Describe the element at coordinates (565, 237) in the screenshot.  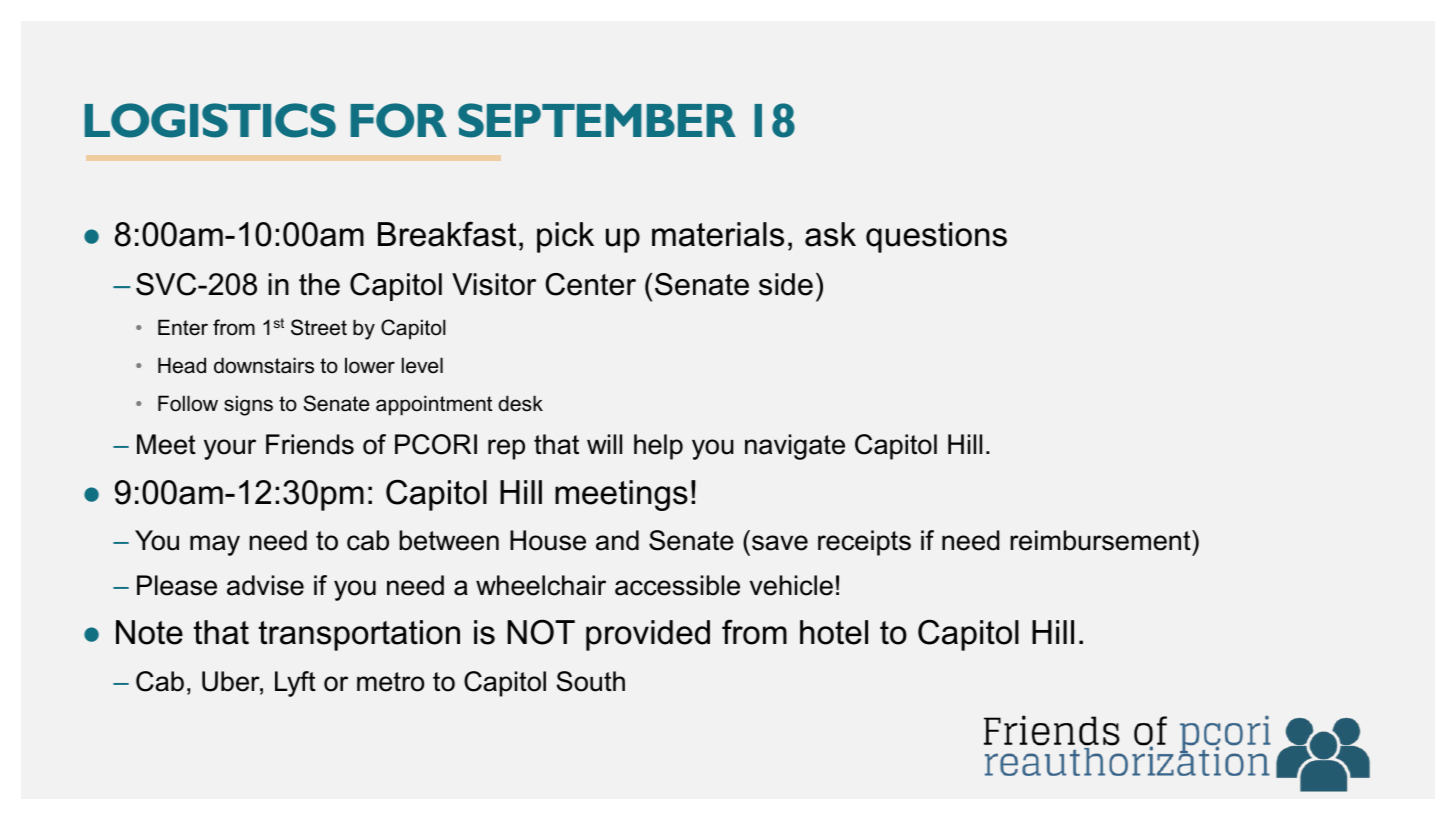
I see `pick` at that location.
